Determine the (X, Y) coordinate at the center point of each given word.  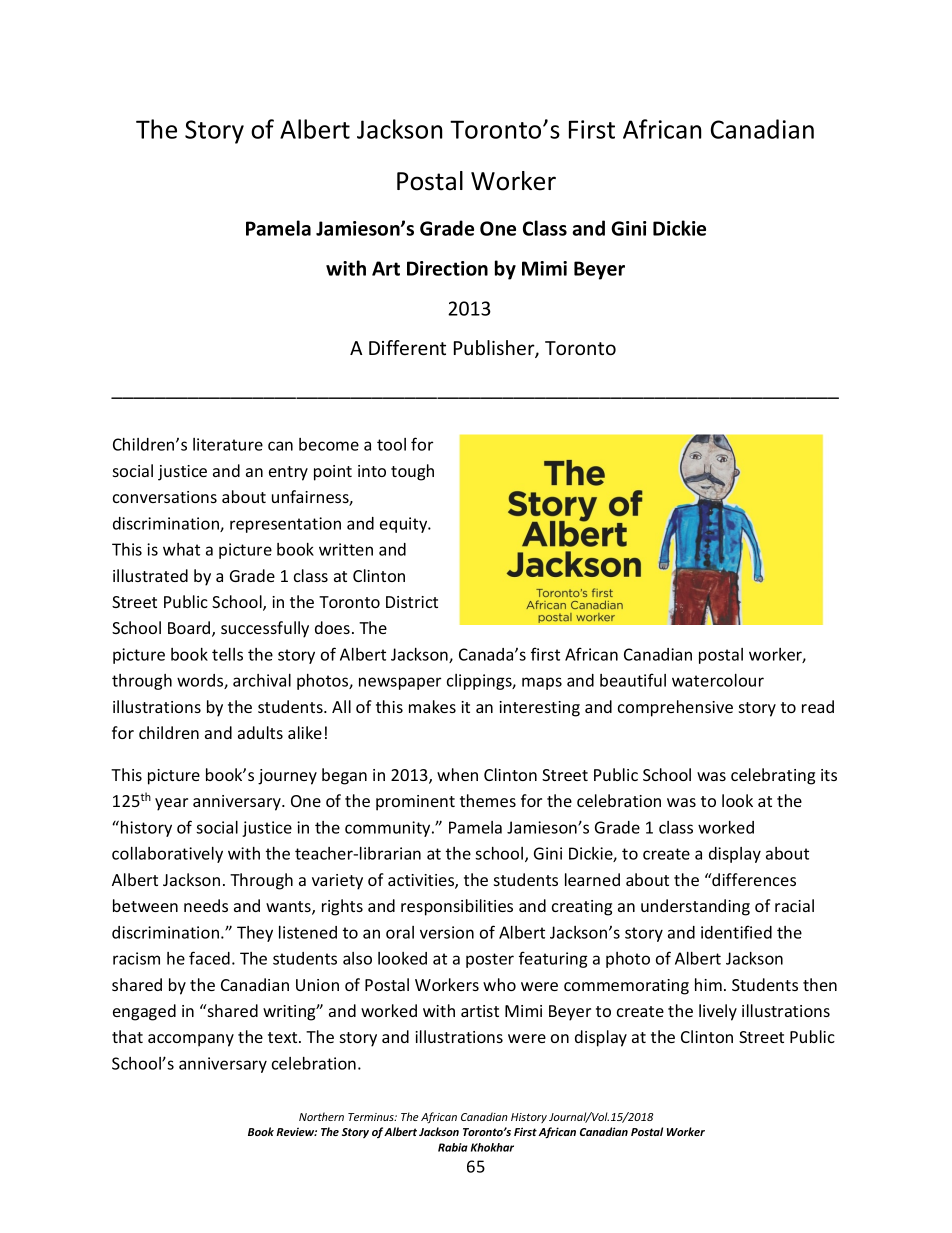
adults (260, 732)
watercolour (718, 680)
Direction (447, 268)
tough (412, 472)
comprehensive (675, 708)
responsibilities (457, 907)
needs (206, 905)
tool (391, 444)
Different (407, 347)
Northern (321, 1116)
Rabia (453, 1147)
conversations (165, 497)
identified (736, 932)
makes (432, 706)
